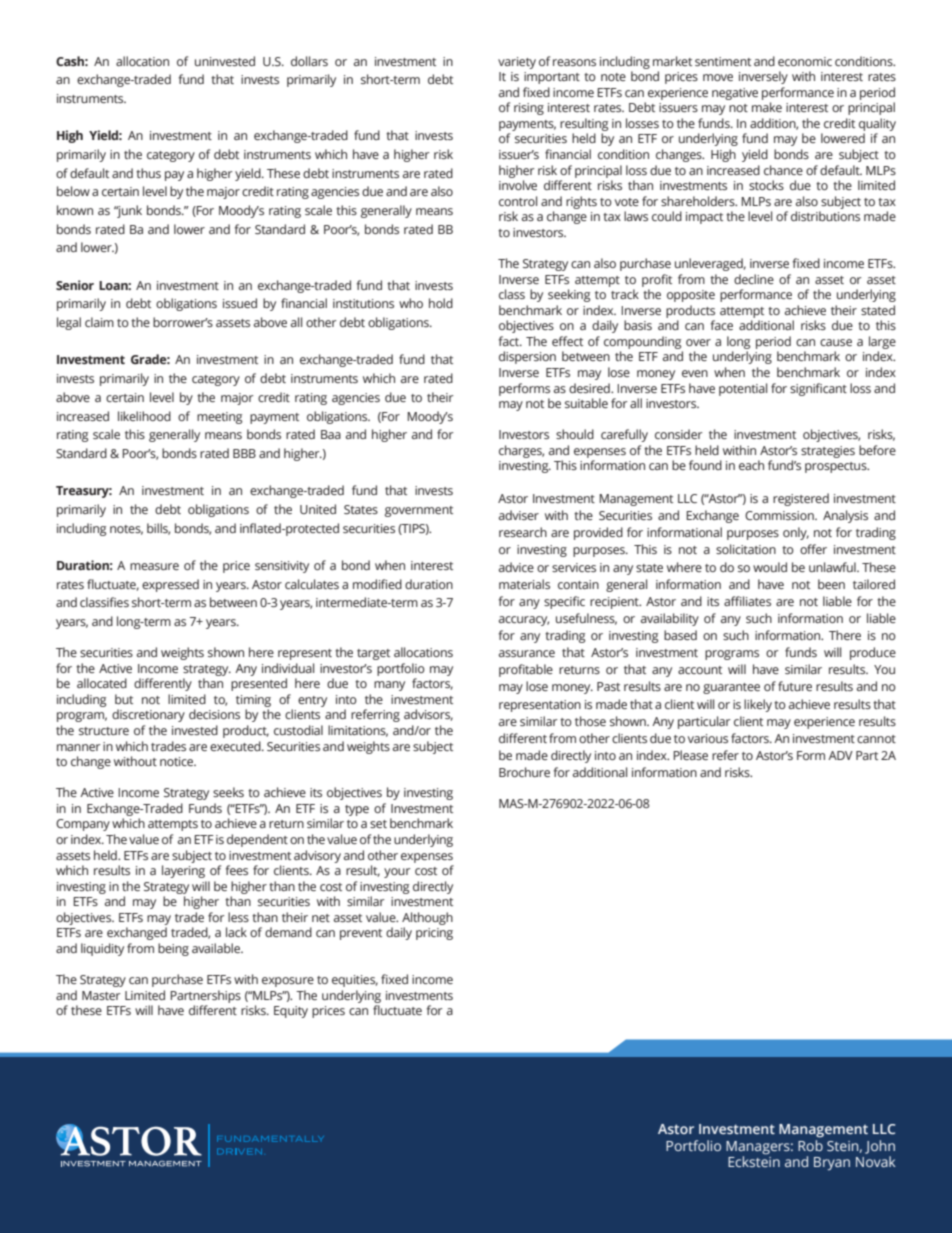  Describe the element at coordinates (780, 515) in the document. I see `Commission` at that location.
